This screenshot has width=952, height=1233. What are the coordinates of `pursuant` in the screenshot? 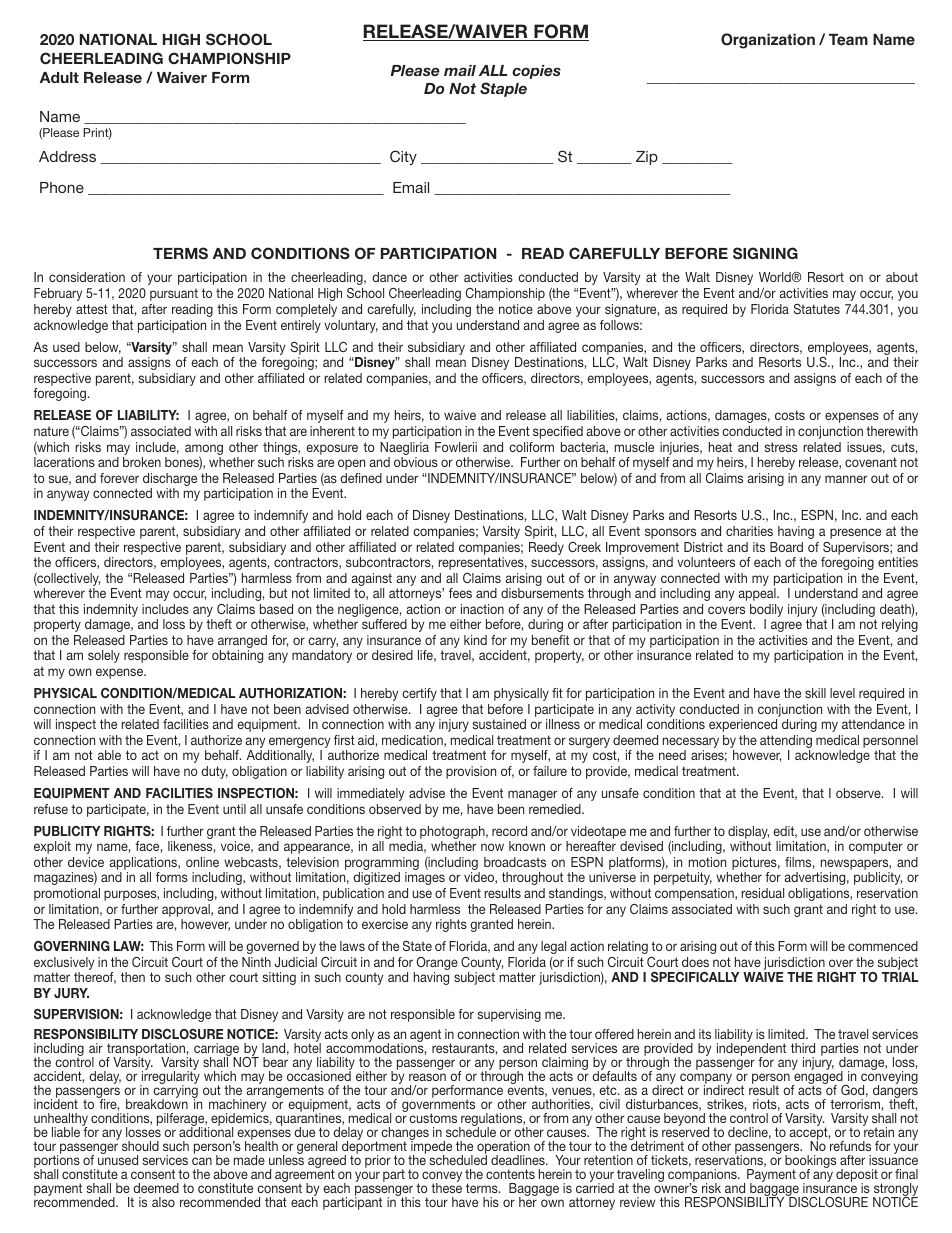 It's located at (174, 294).
